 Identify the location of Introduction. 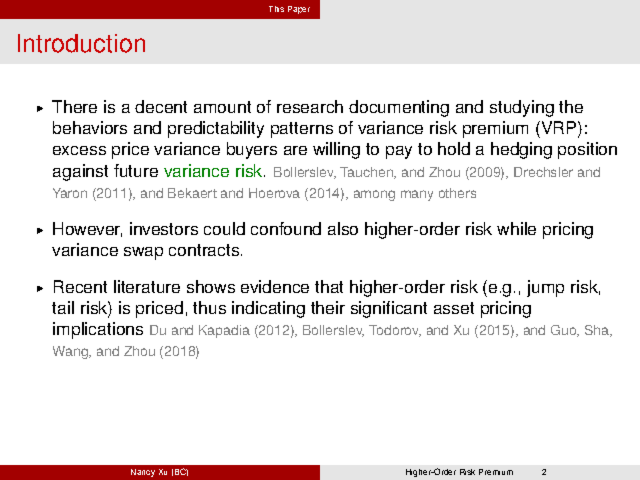
(81, 43).
